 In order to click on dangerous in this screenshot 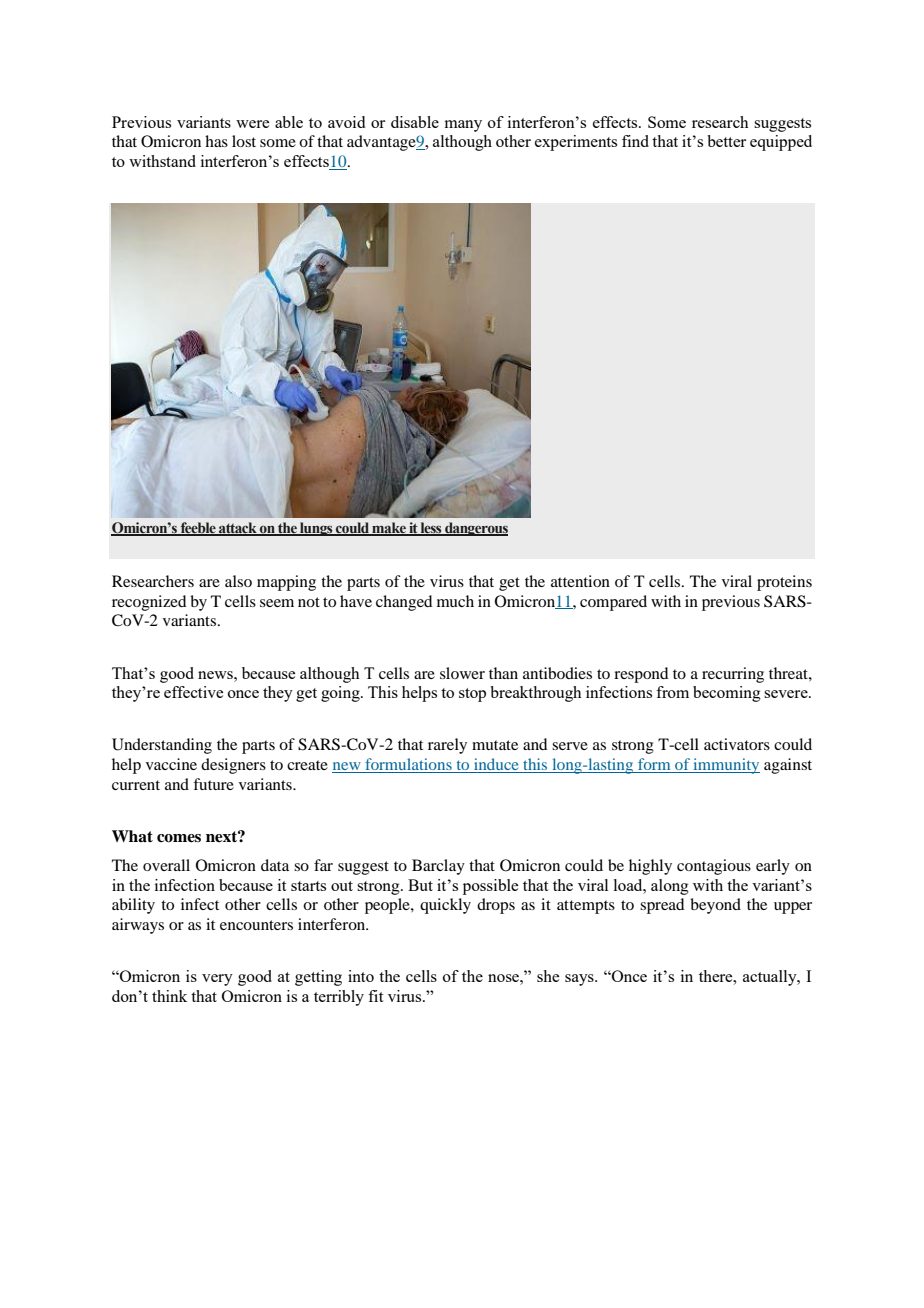, I will do `click(475, 529)`.
